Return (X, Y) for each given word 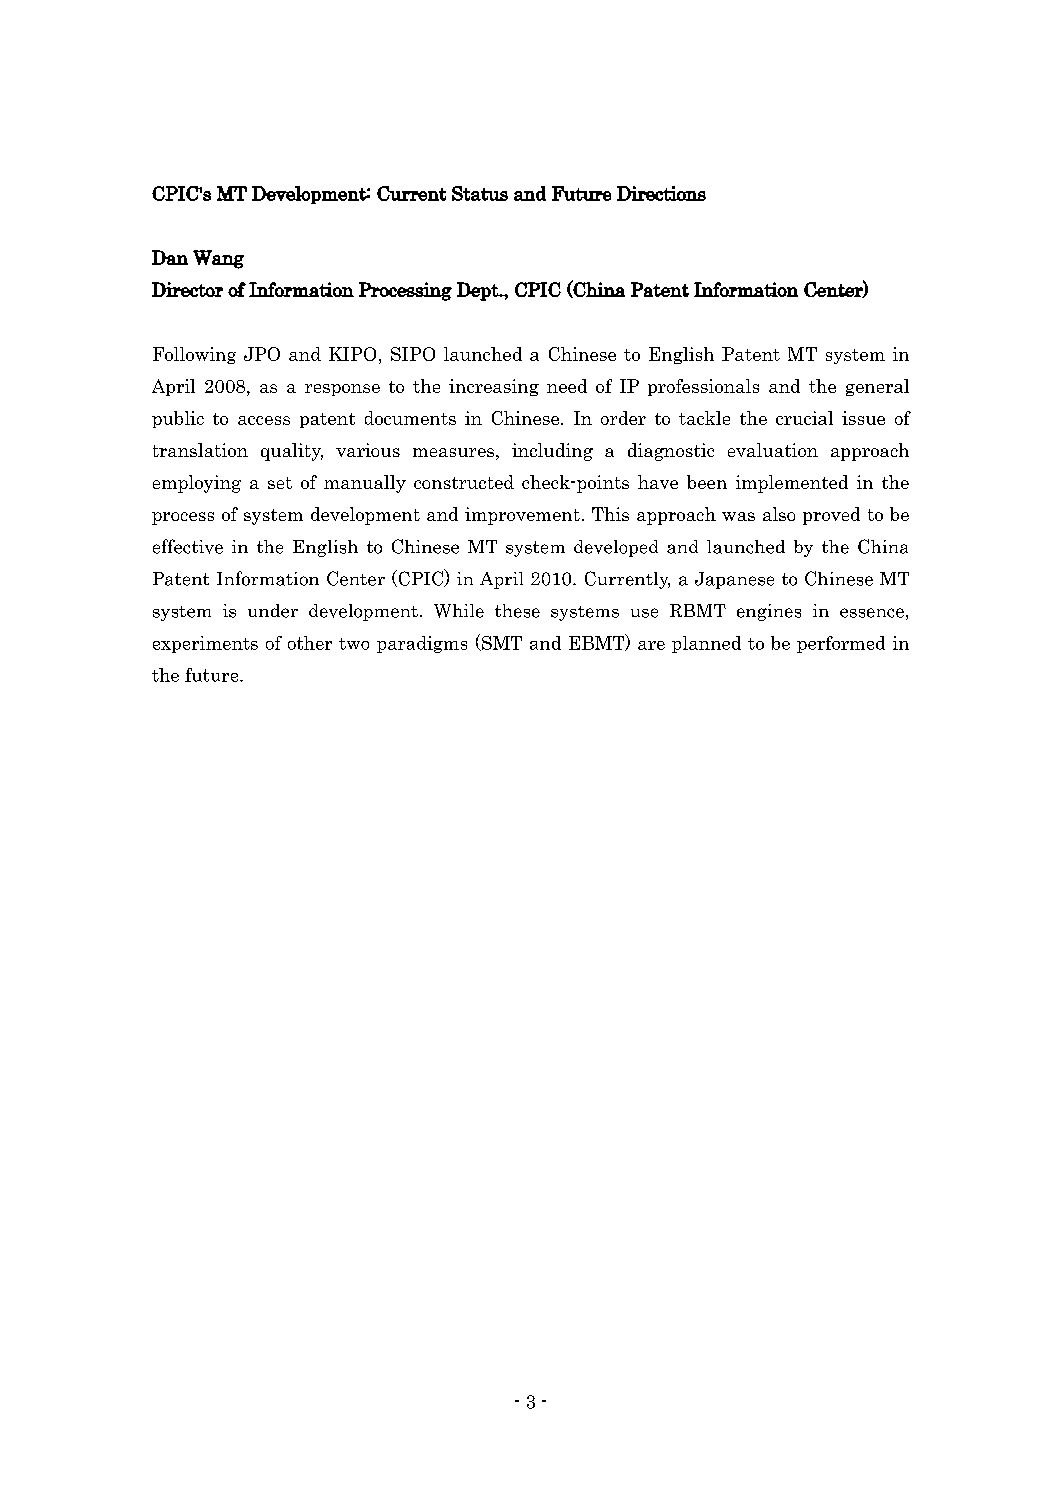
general (877, 387)
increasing (494, 387)
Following (194, 355)
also (779, 514)
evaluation (773, 450)
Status (480, 193)
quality (292, 452)
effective (188, 546)
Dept (479, 291)
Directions (661, 193)
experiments (205, 644)
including (552, 452)
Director (187, 289)
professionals (703, 387)
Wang (218, 259)
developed (616, 548)
